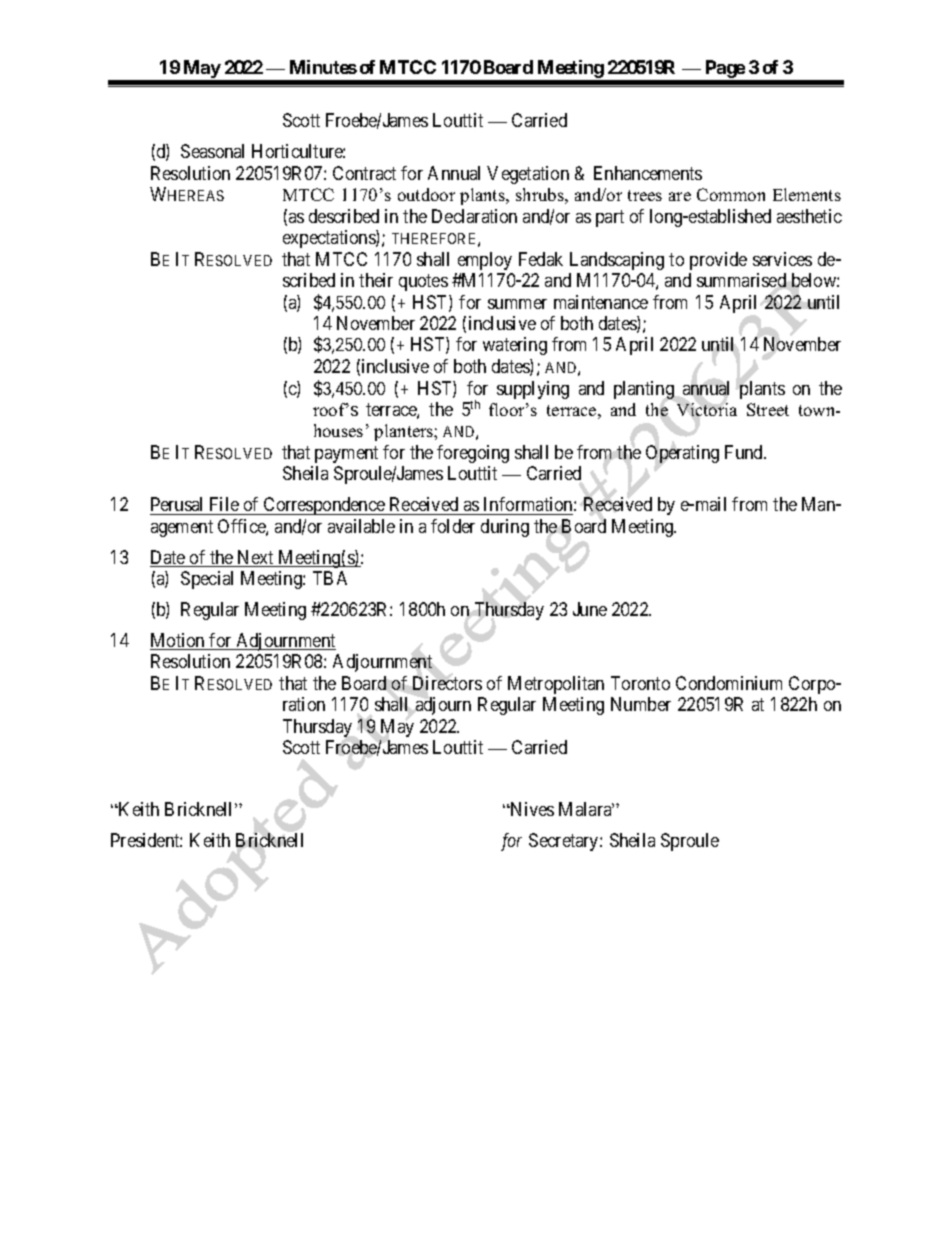 The image size is (952, 1233). What do you see at coordinates (447, 683) in the screenshot?
I see `Directors` at bounding box center [447, 683].
